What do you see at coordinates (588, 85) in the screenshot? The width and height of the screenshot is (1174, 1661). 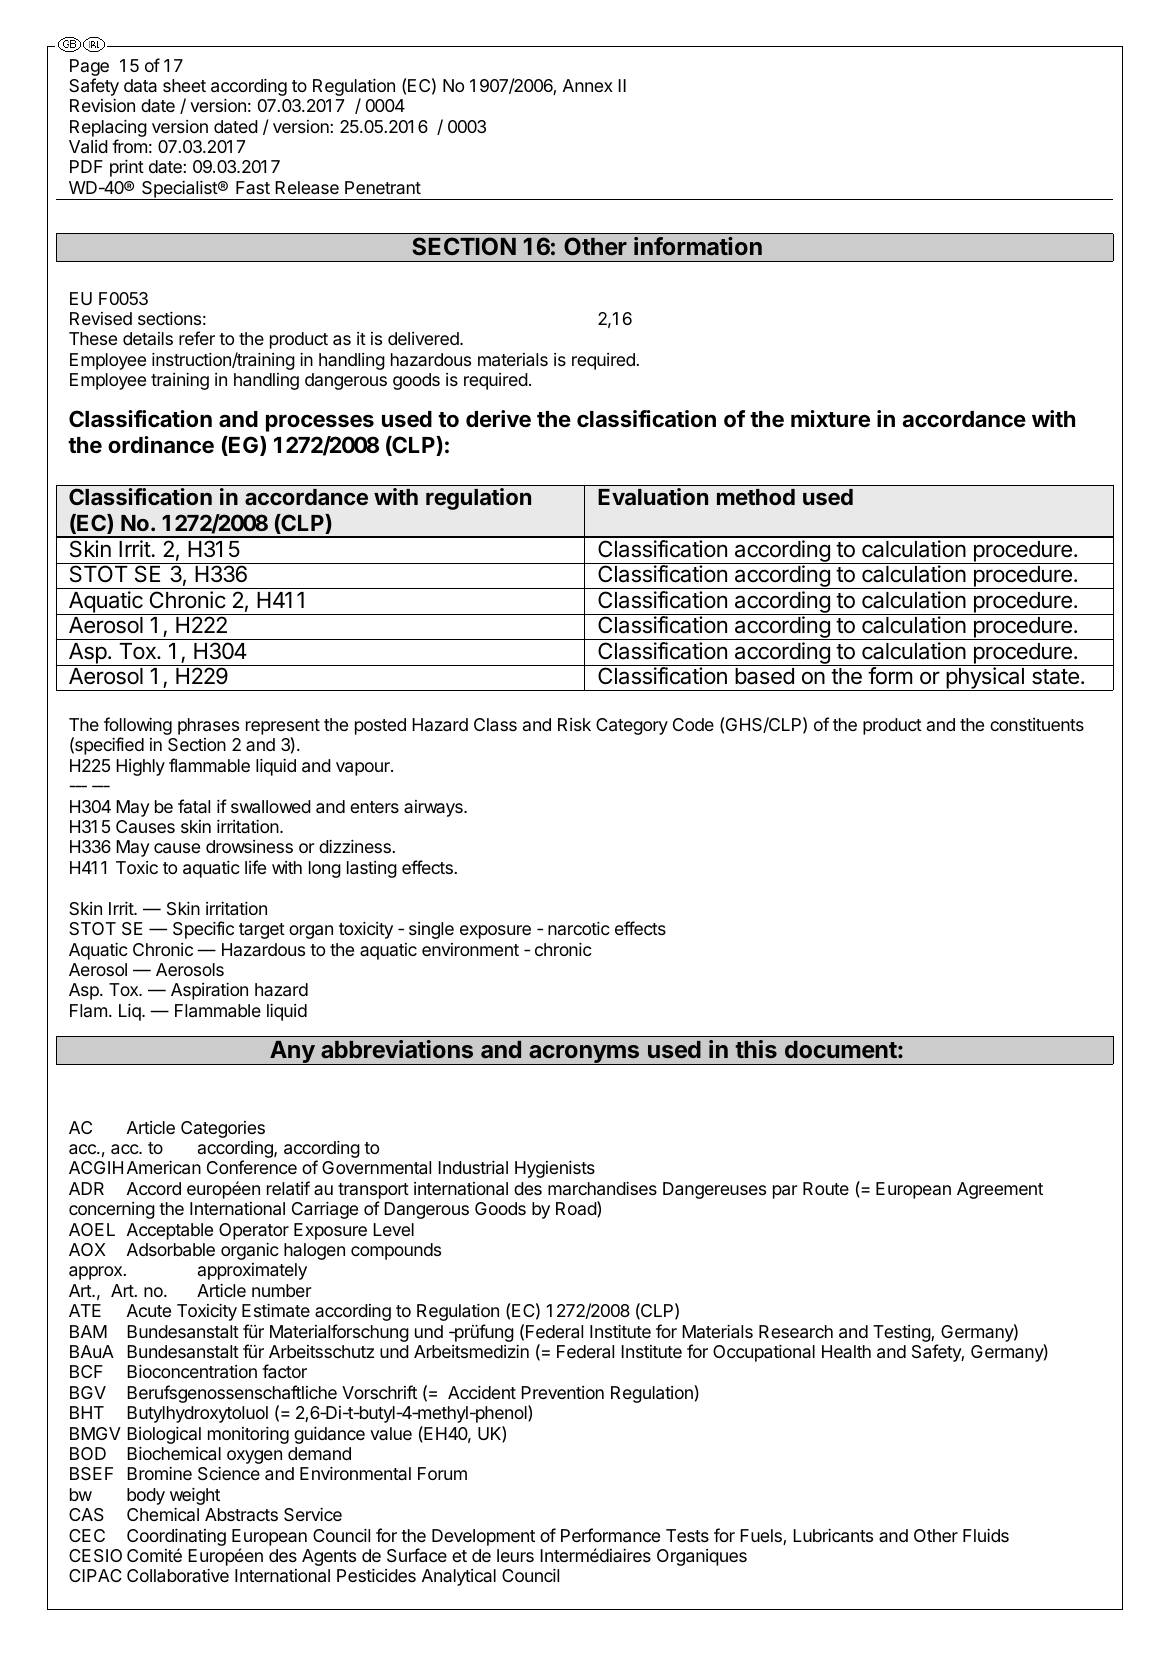 I see `Annex` at bounding box center [588, 85].
